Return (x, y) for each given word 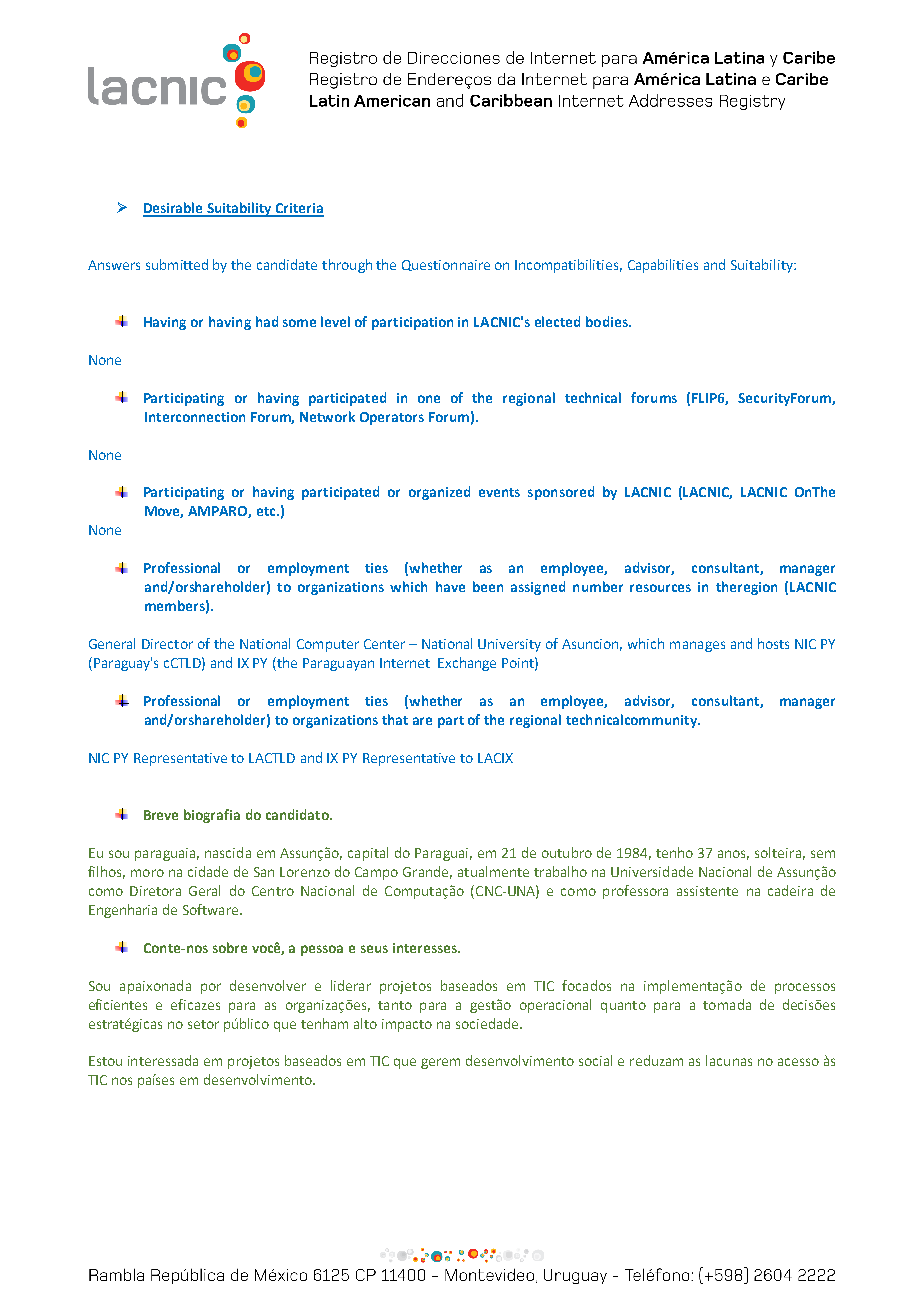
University (509, 645)
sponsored (561, 493)
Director (167, 644)
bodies (608, 321)
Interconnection (195, 417)
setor (203, 1024)
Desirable (174, 209)
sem (823, 854)
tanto (395, 1005)
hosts (773, 643)
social (595, 1060)
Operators (392, 418)
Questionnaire (446, 265)
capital (368, 854)
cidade (208, 871)
